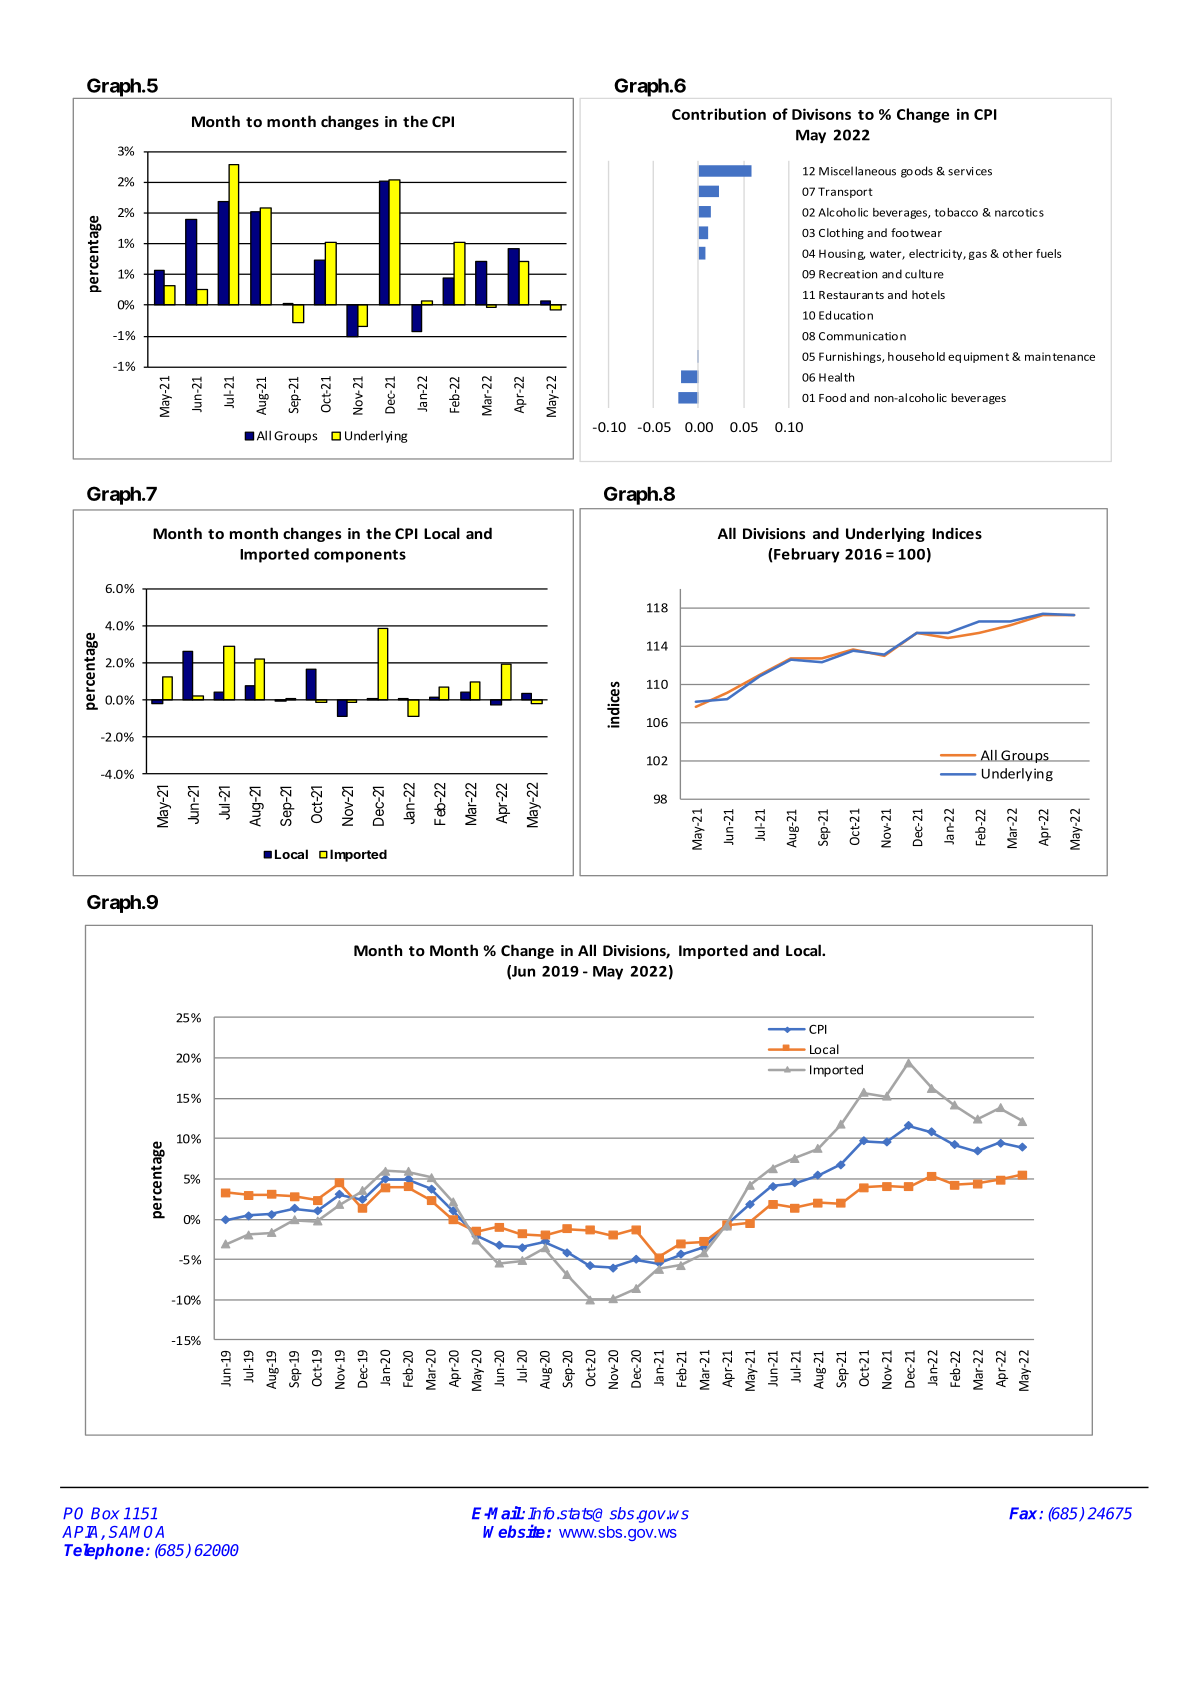  I want to click on services, so click(970, 171).
